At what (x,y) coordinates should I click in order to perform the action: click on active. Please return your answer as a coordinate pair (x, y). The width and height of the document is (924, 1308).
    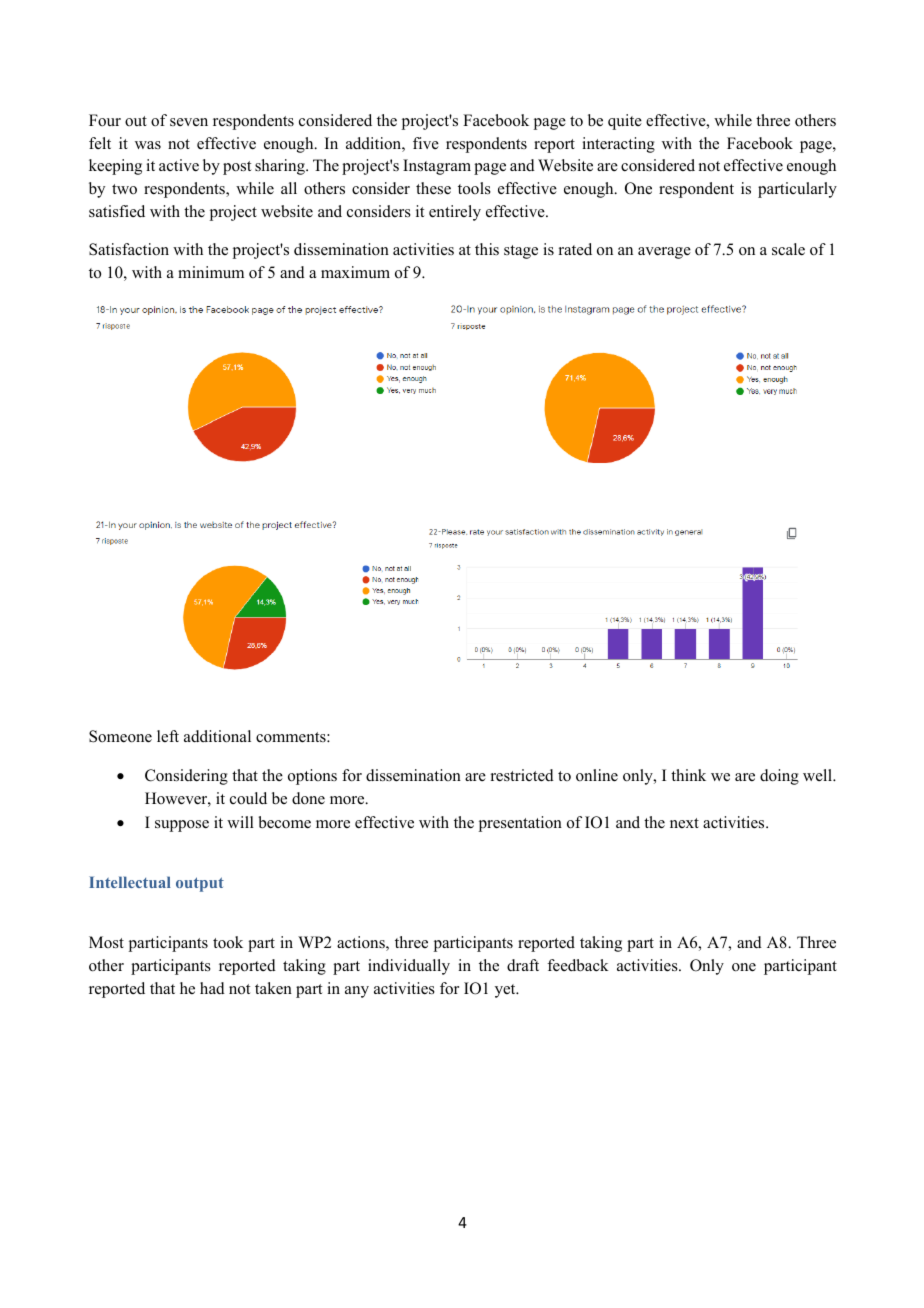
    Looking at the image, I should click on (179, 165).
